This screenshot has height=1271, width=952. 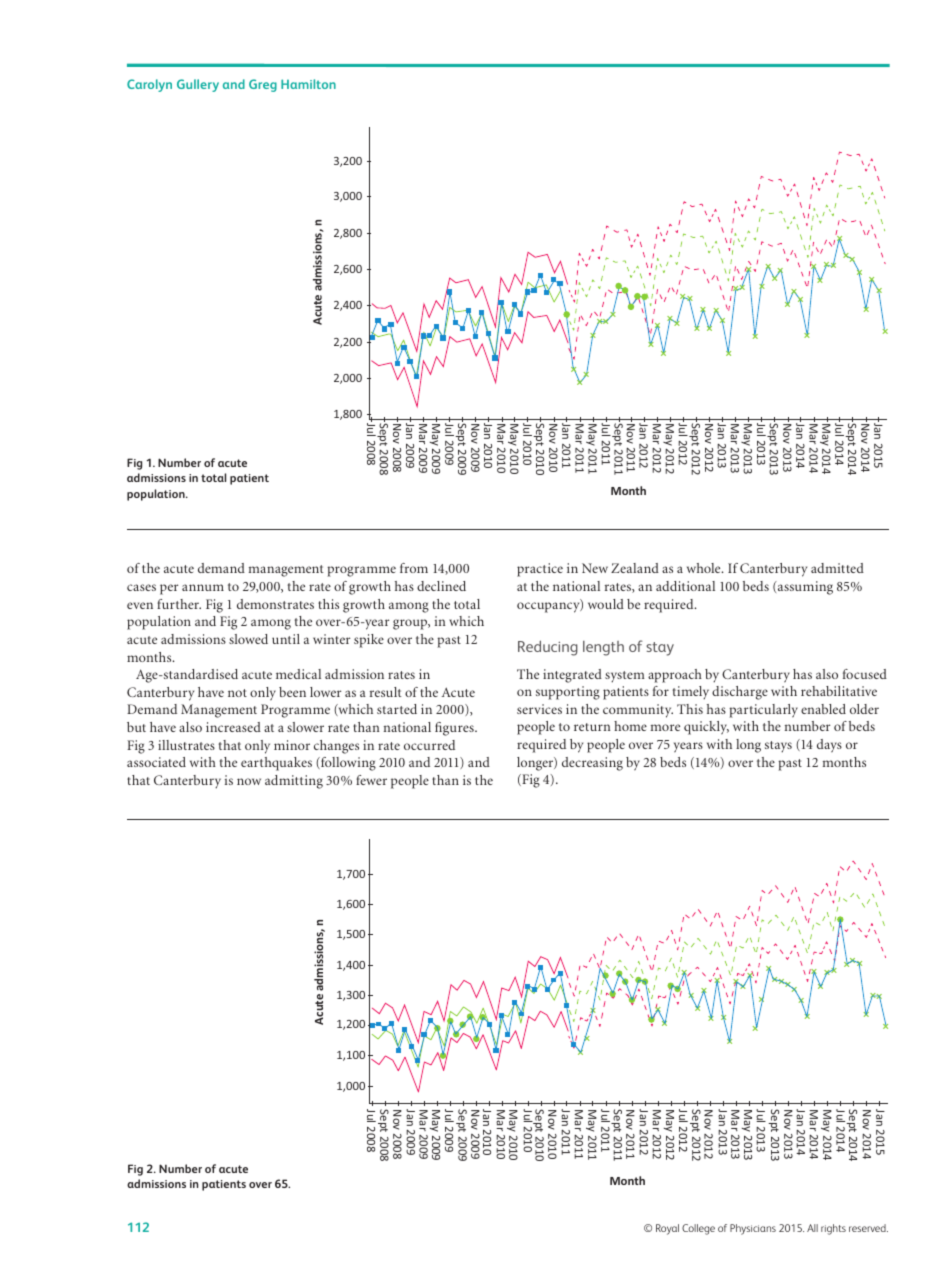 I want to click on Greg, so click(x=263, y=85).
